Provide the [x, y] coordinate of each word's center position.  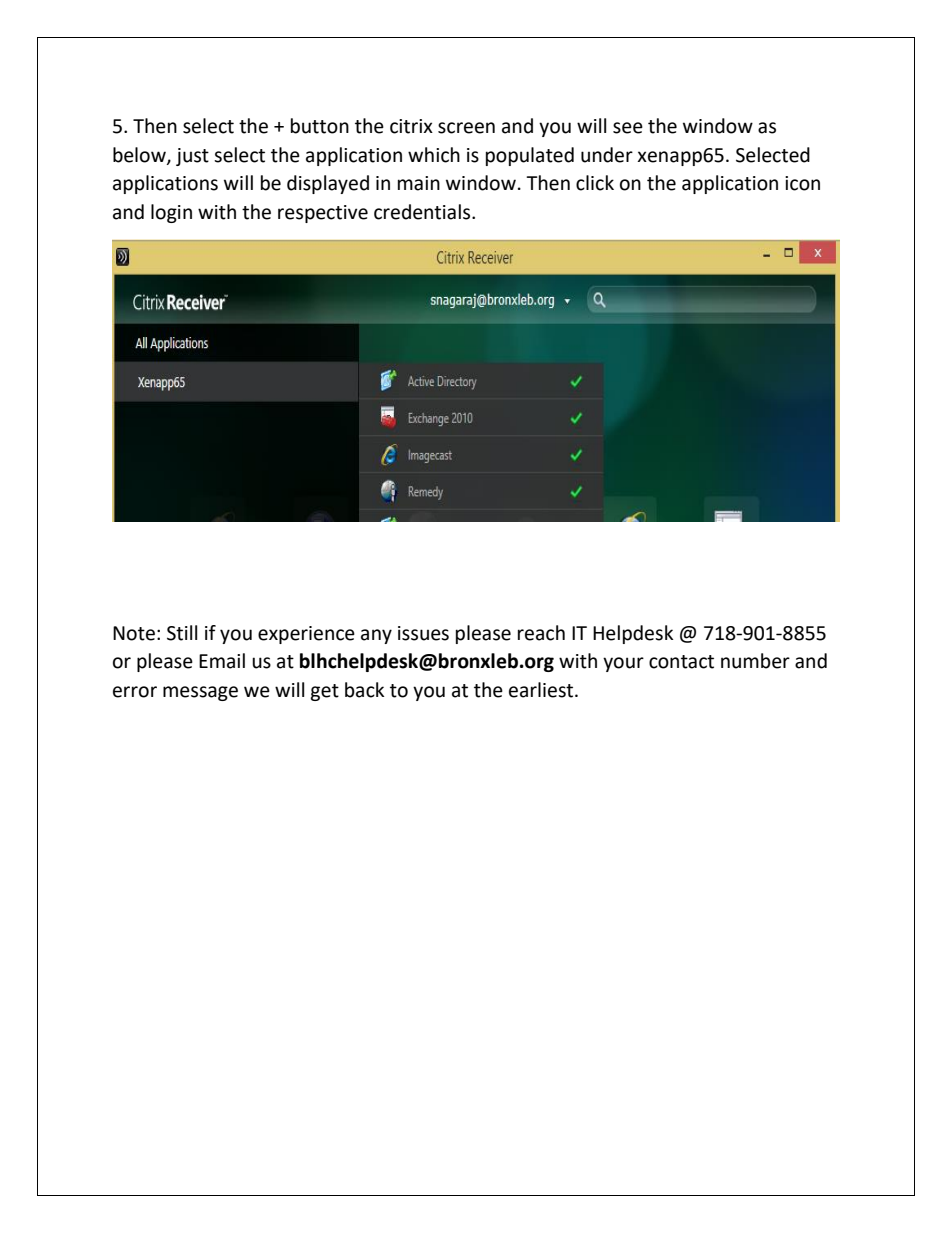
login [171, 213]
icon [802, 183]
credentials [423, 212]
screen [466, 128]
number [755, 661]
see [628, 128]
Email [222, 661]
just [192, 157]
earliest [542, 690]
